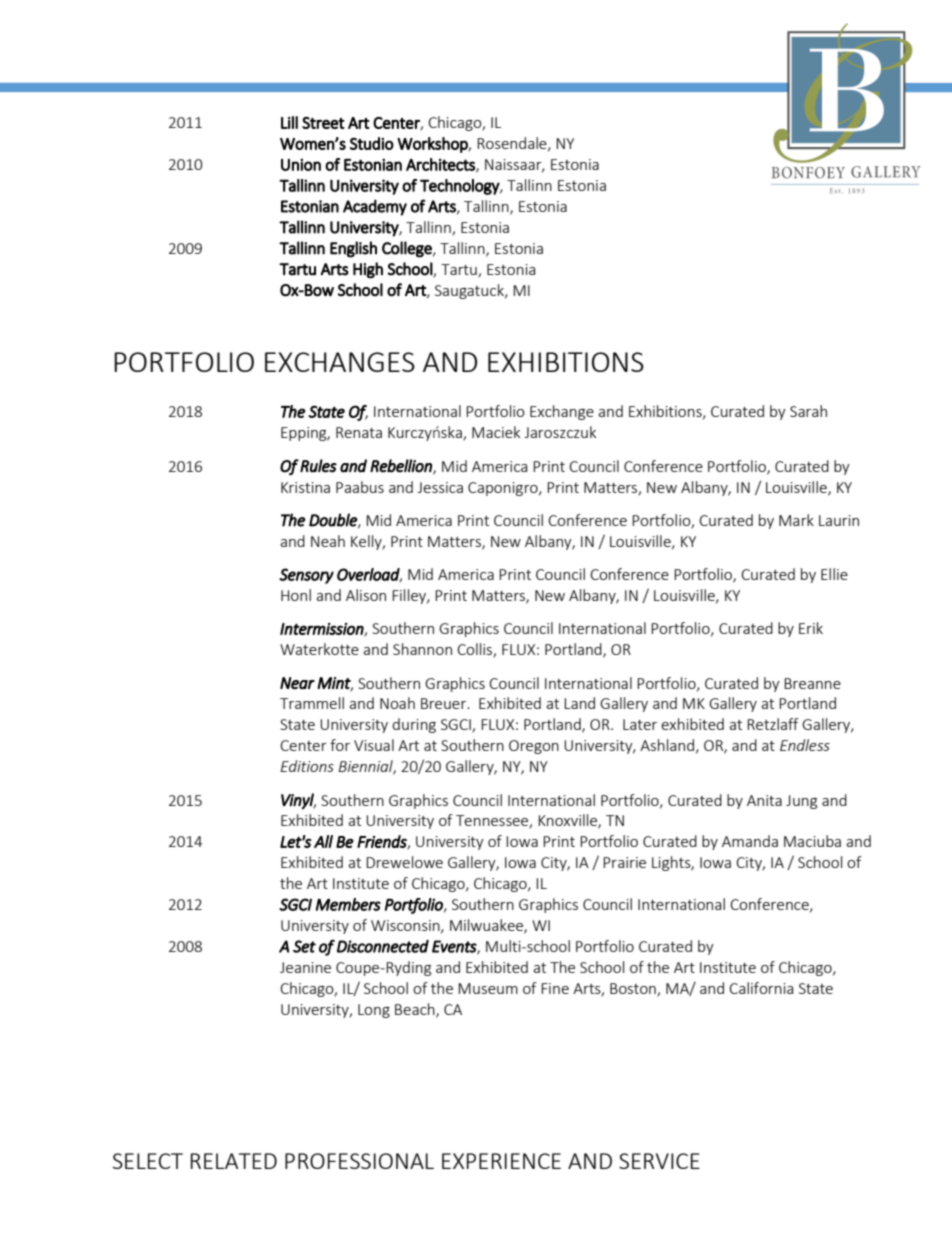 Image resolution: width=952 pixels, height=1233 pixels. What do you see at coordinates (460, 187) in the screenshot?
I see `Technology` at bounding box center [460, 187].
